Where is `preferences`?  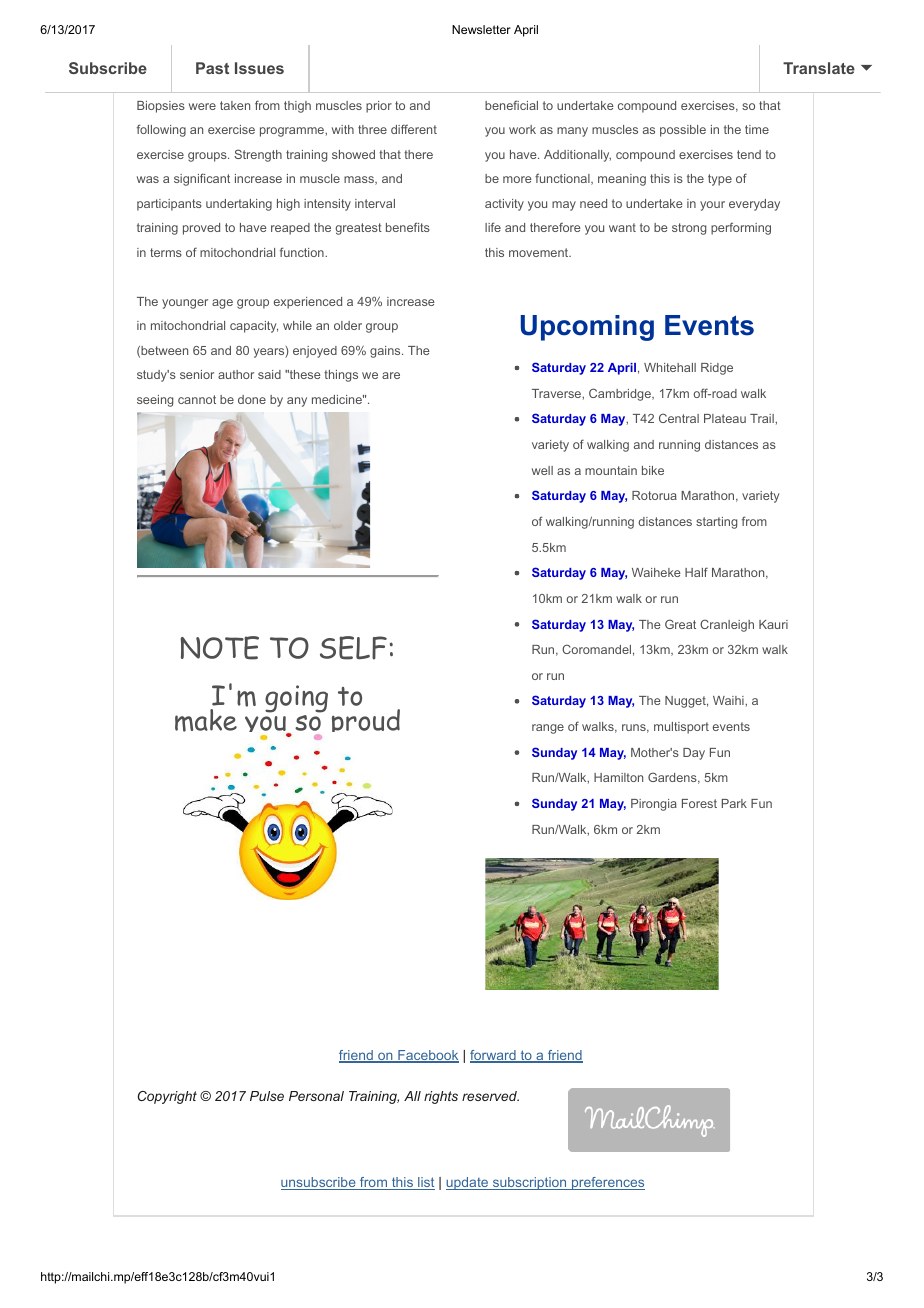 preferences is located at coordinates (607, 1183).
